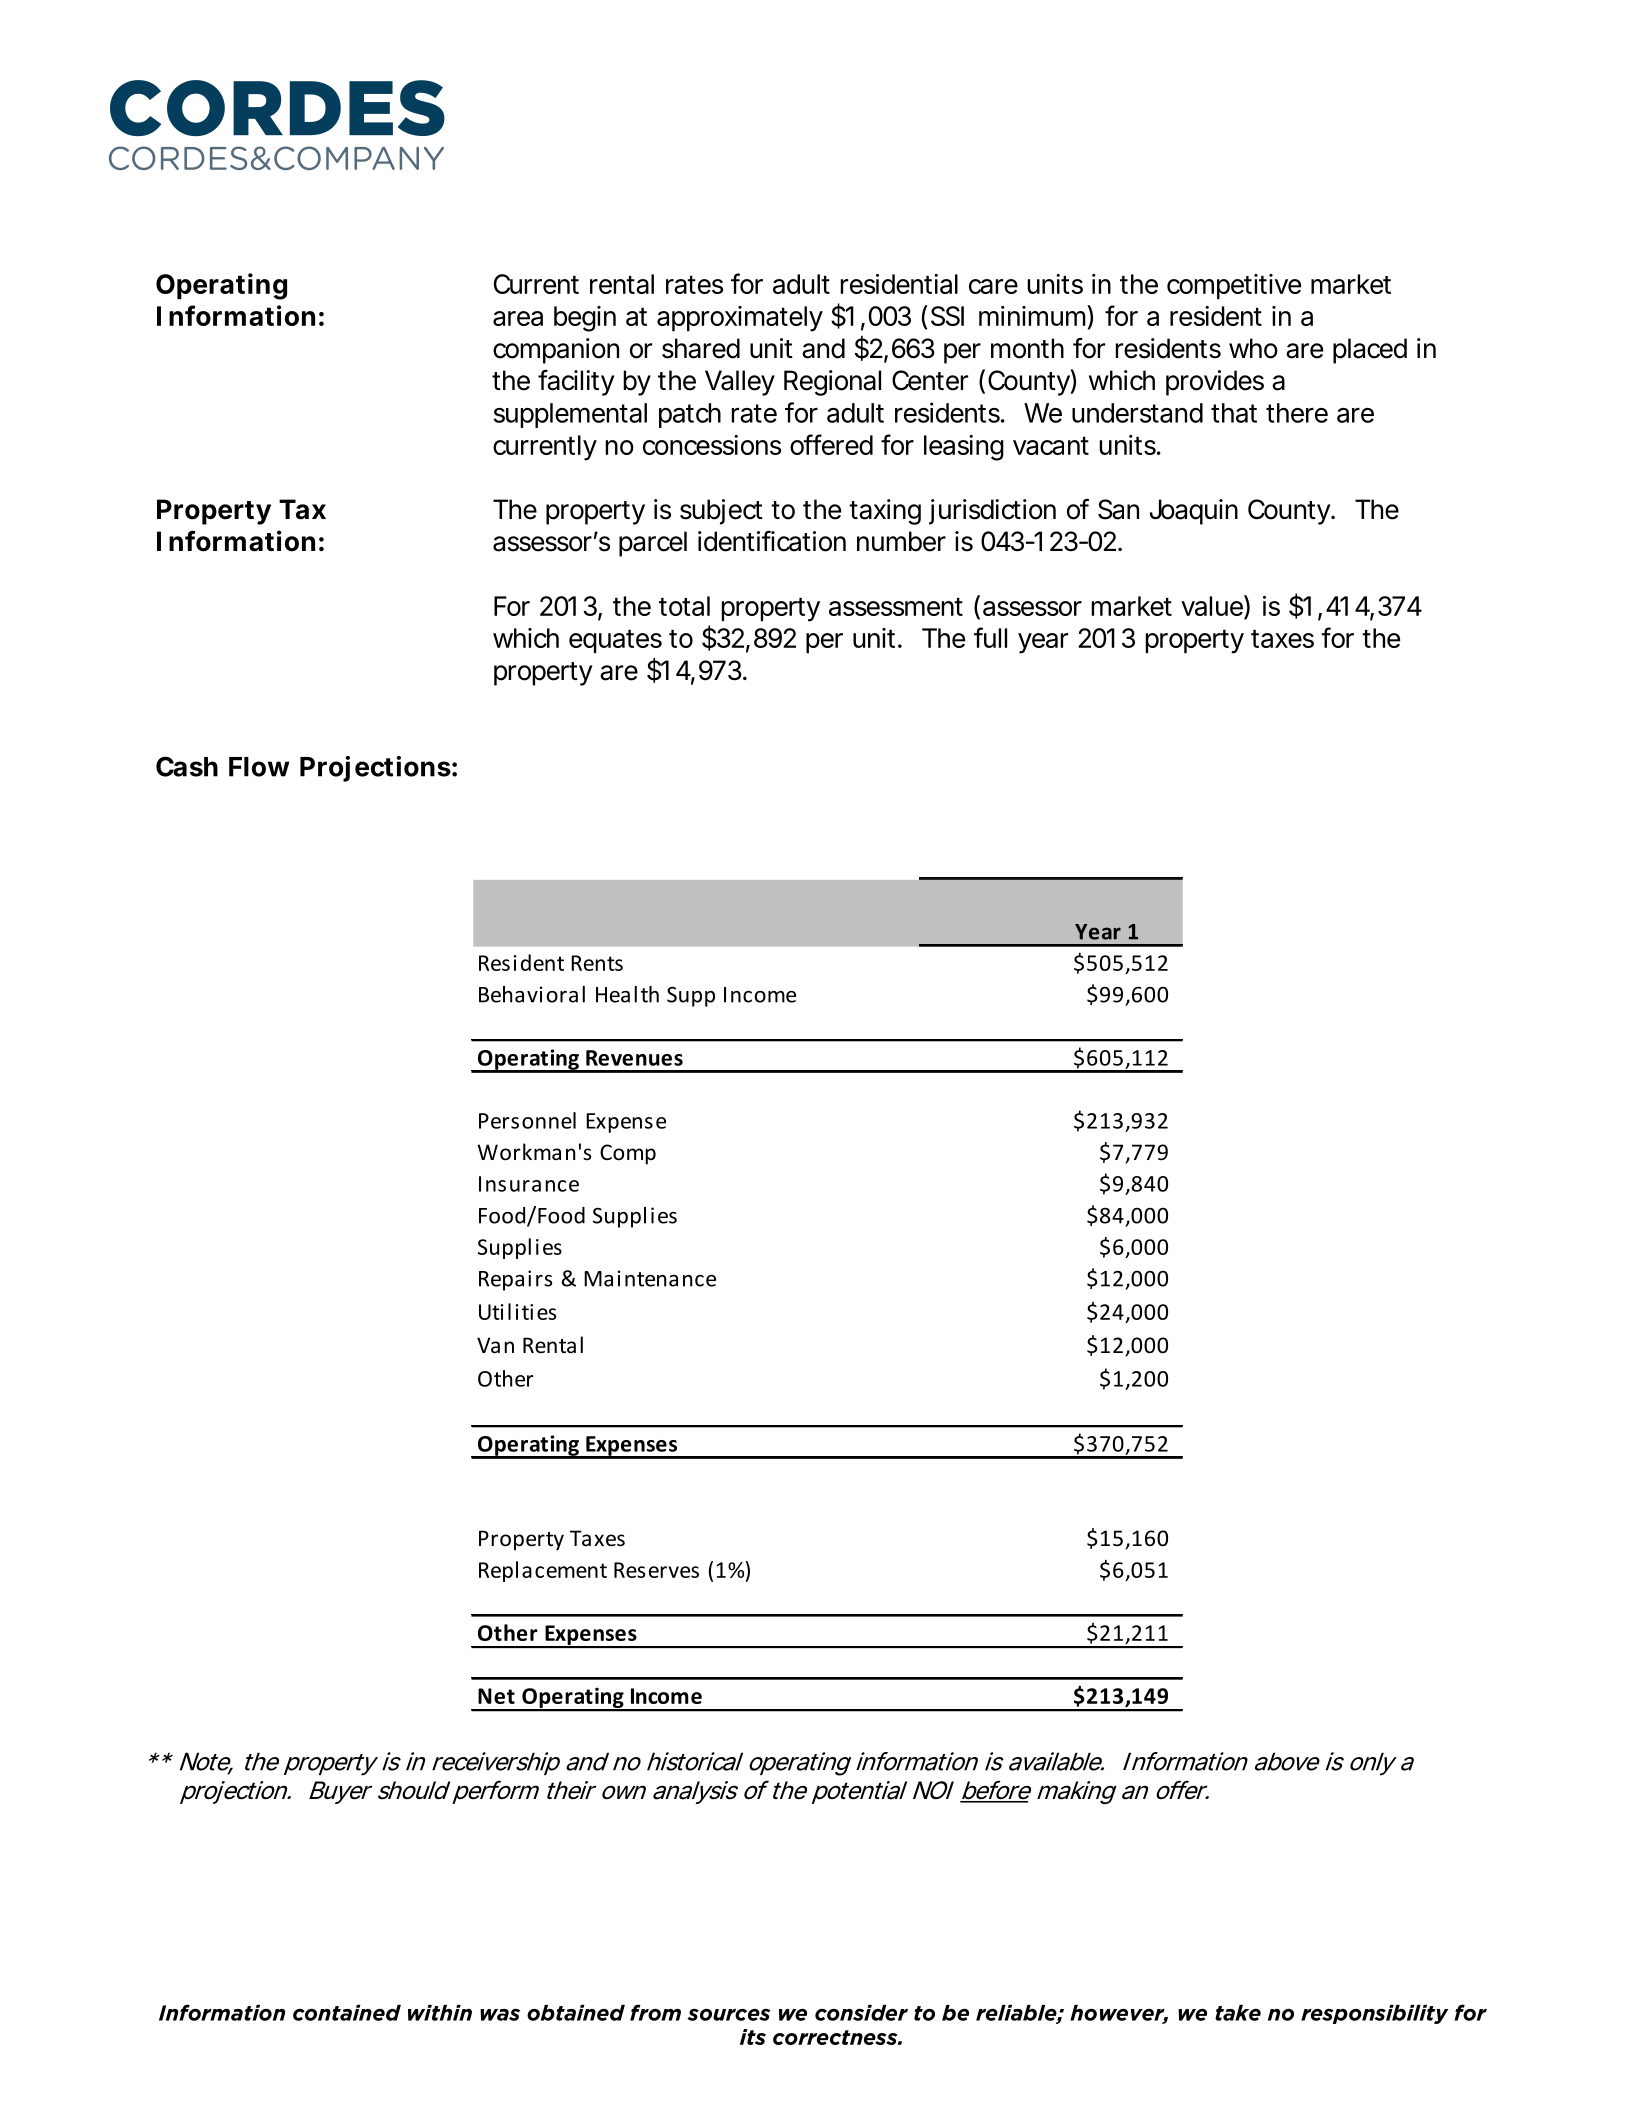 The image size is (1632, 2112). I want to click on take, so click(1238, 2013).
